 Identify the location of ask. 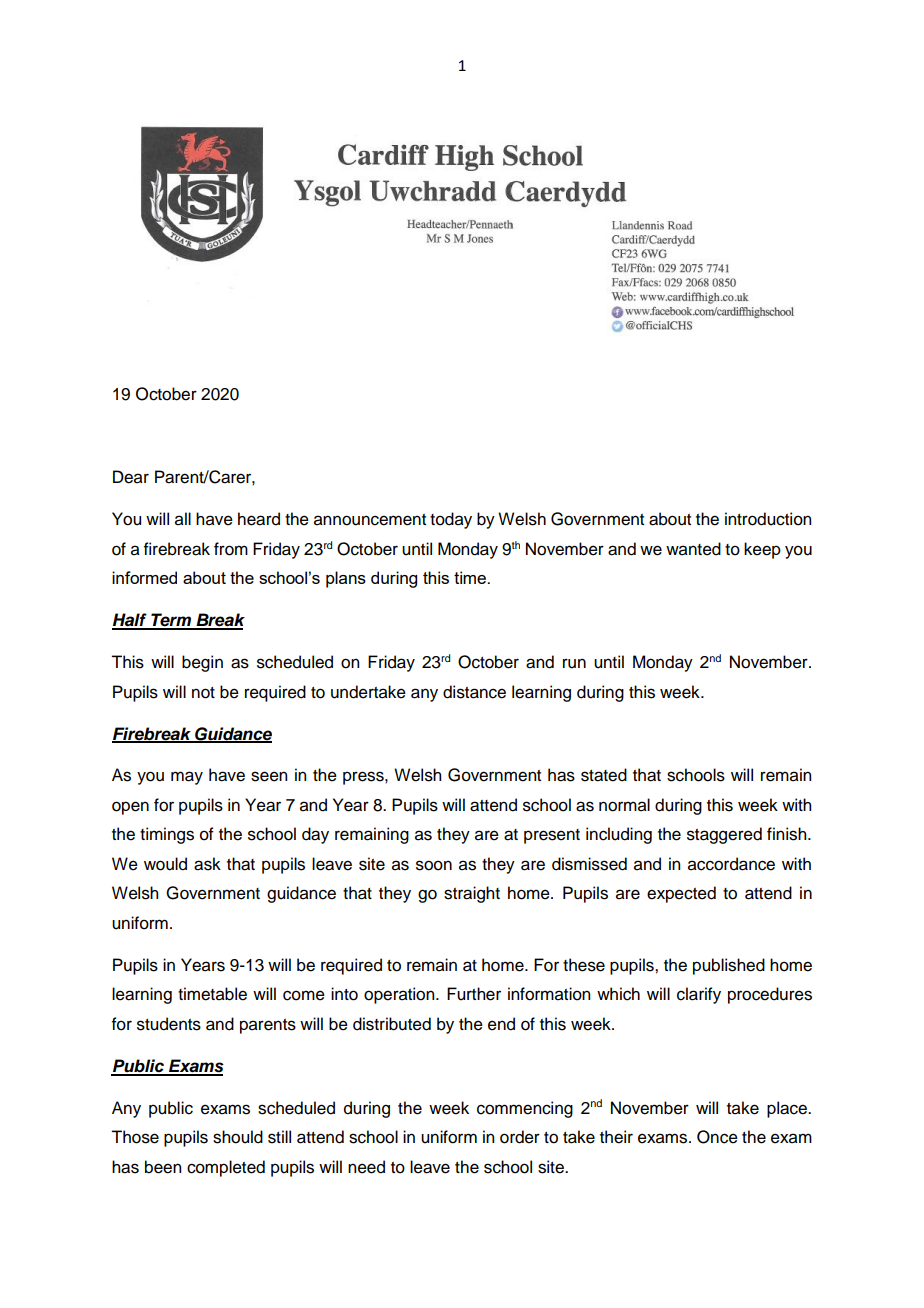
(207, 864).
